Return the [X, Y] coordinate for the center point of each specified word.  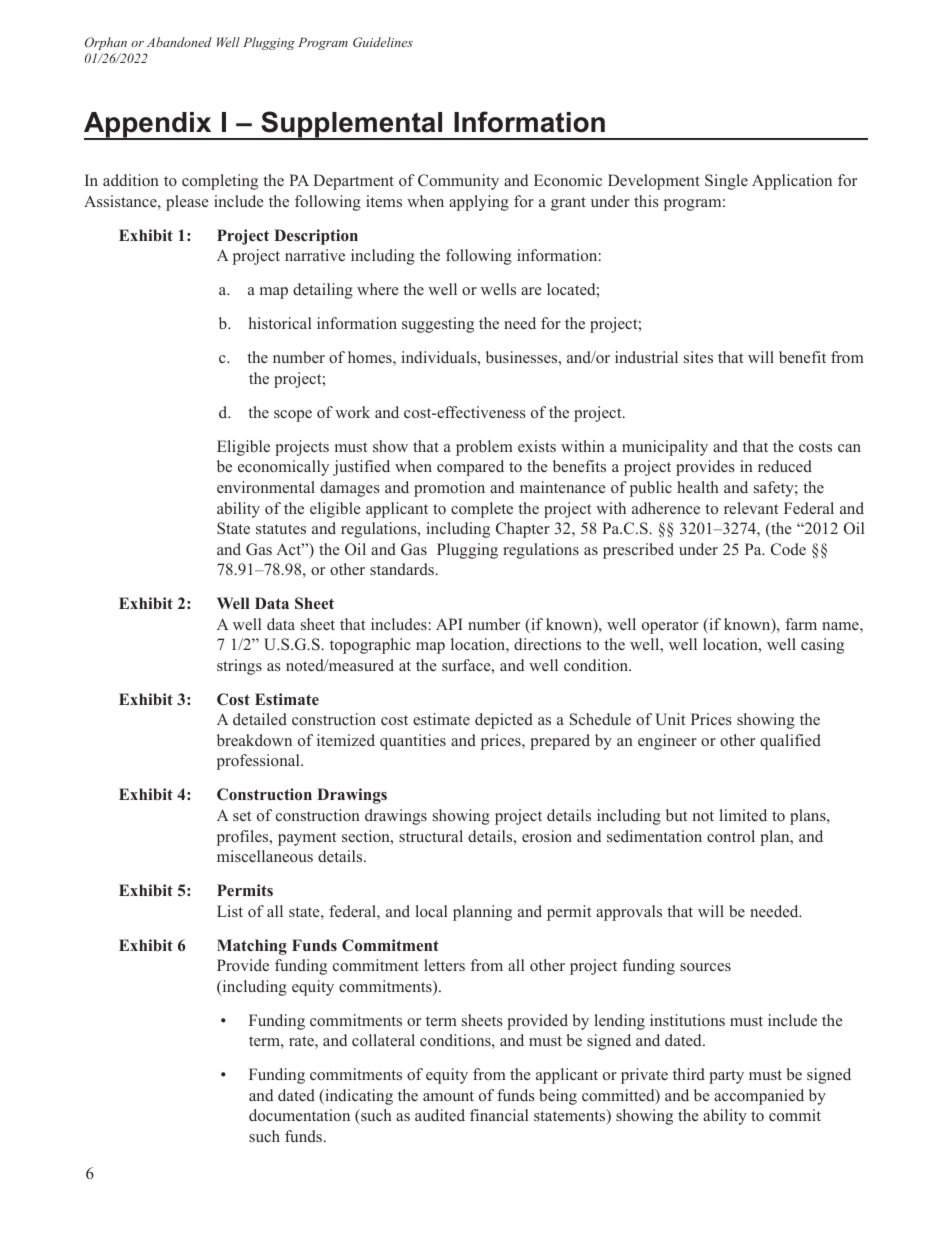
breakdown [254, 740]
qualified [790, 742]
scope [293, 416]
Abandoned [179, 42]
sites [698, 357]
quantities [413, 742]
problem [484, 448]
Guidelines [383, 42]
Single [726, 182]
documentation [299, 1115]
